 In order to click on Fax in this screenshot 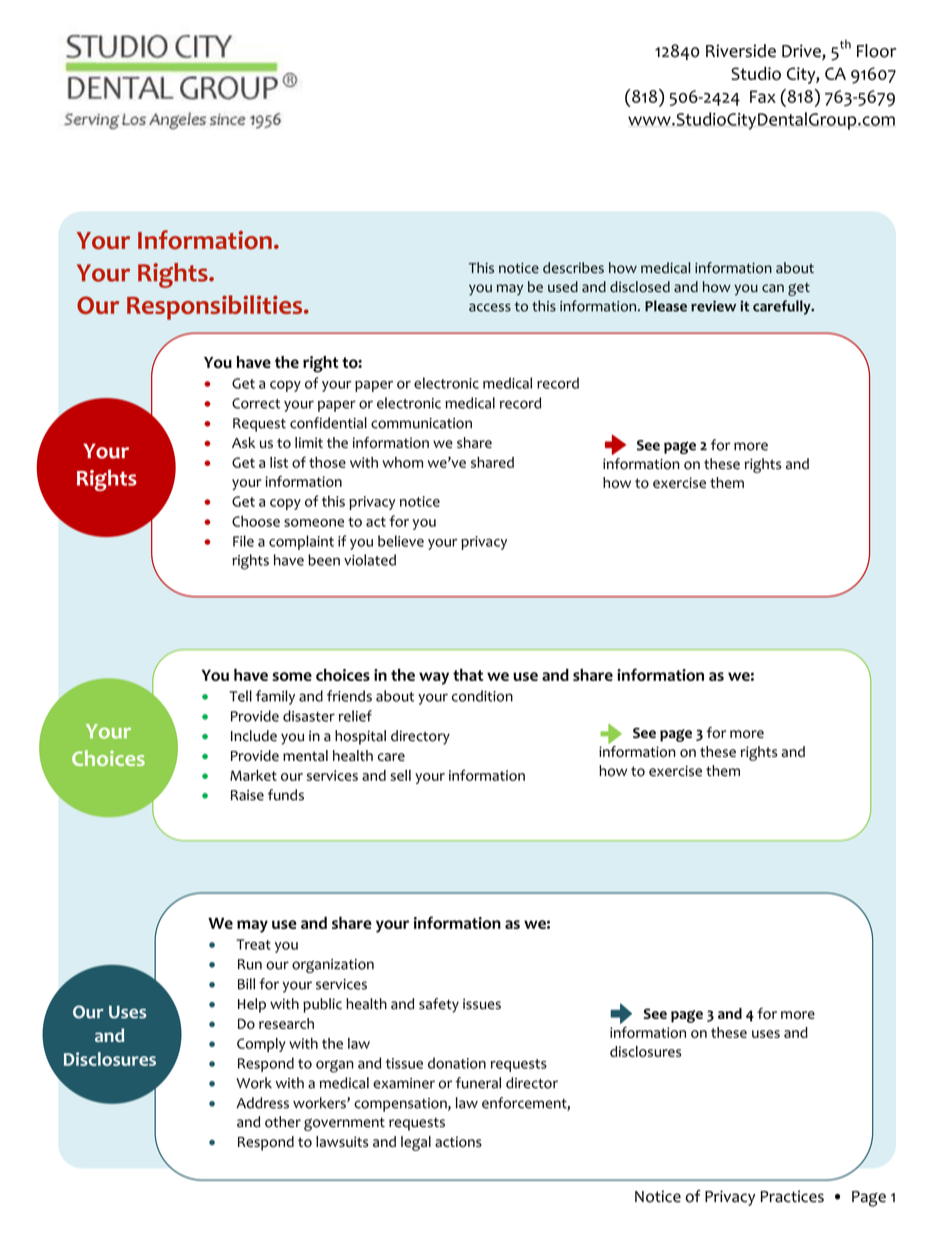, I will do `click(763, 96)`.
